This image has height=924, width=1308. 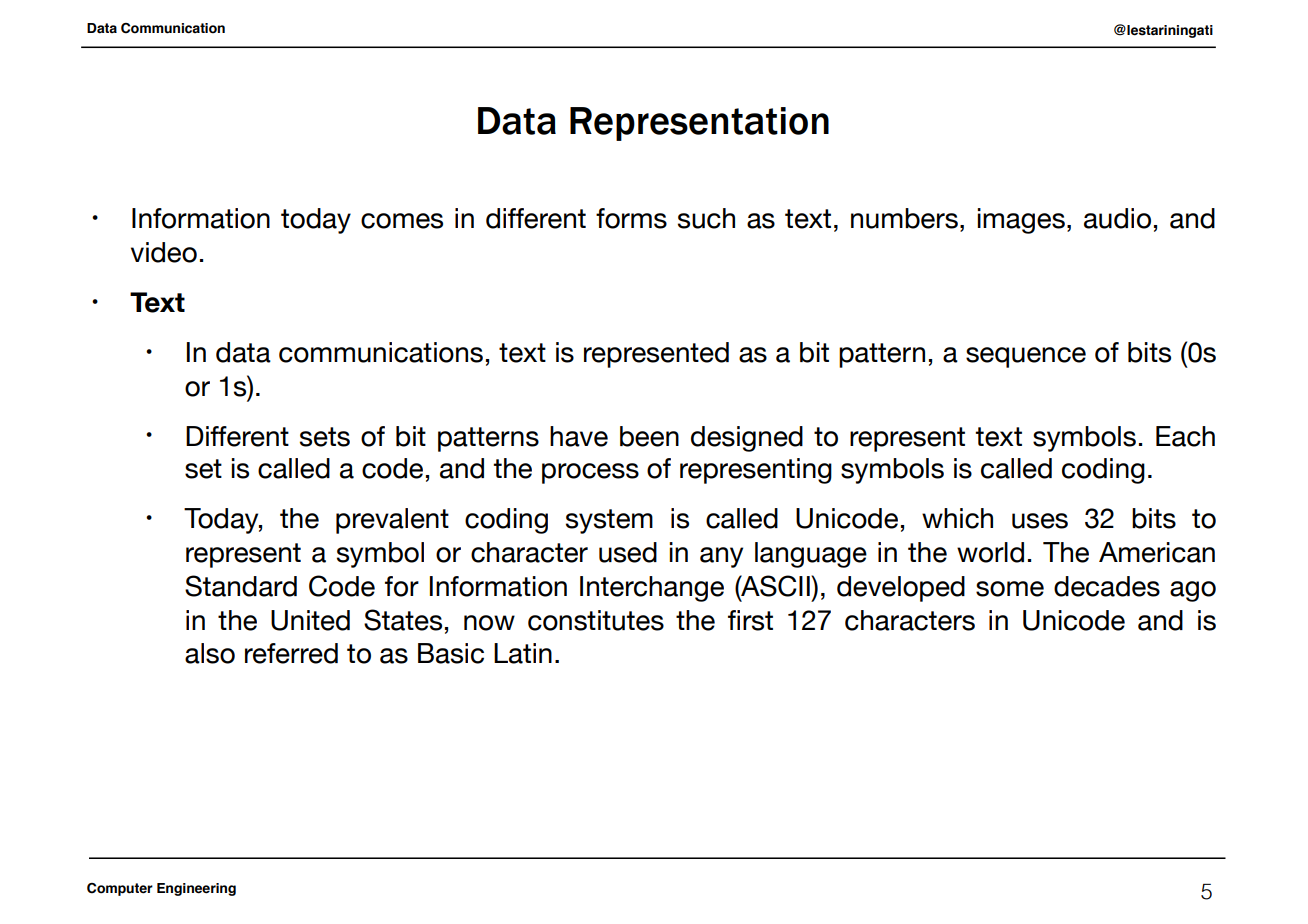 I want to click on Standard, so click(x=241, y=586).
